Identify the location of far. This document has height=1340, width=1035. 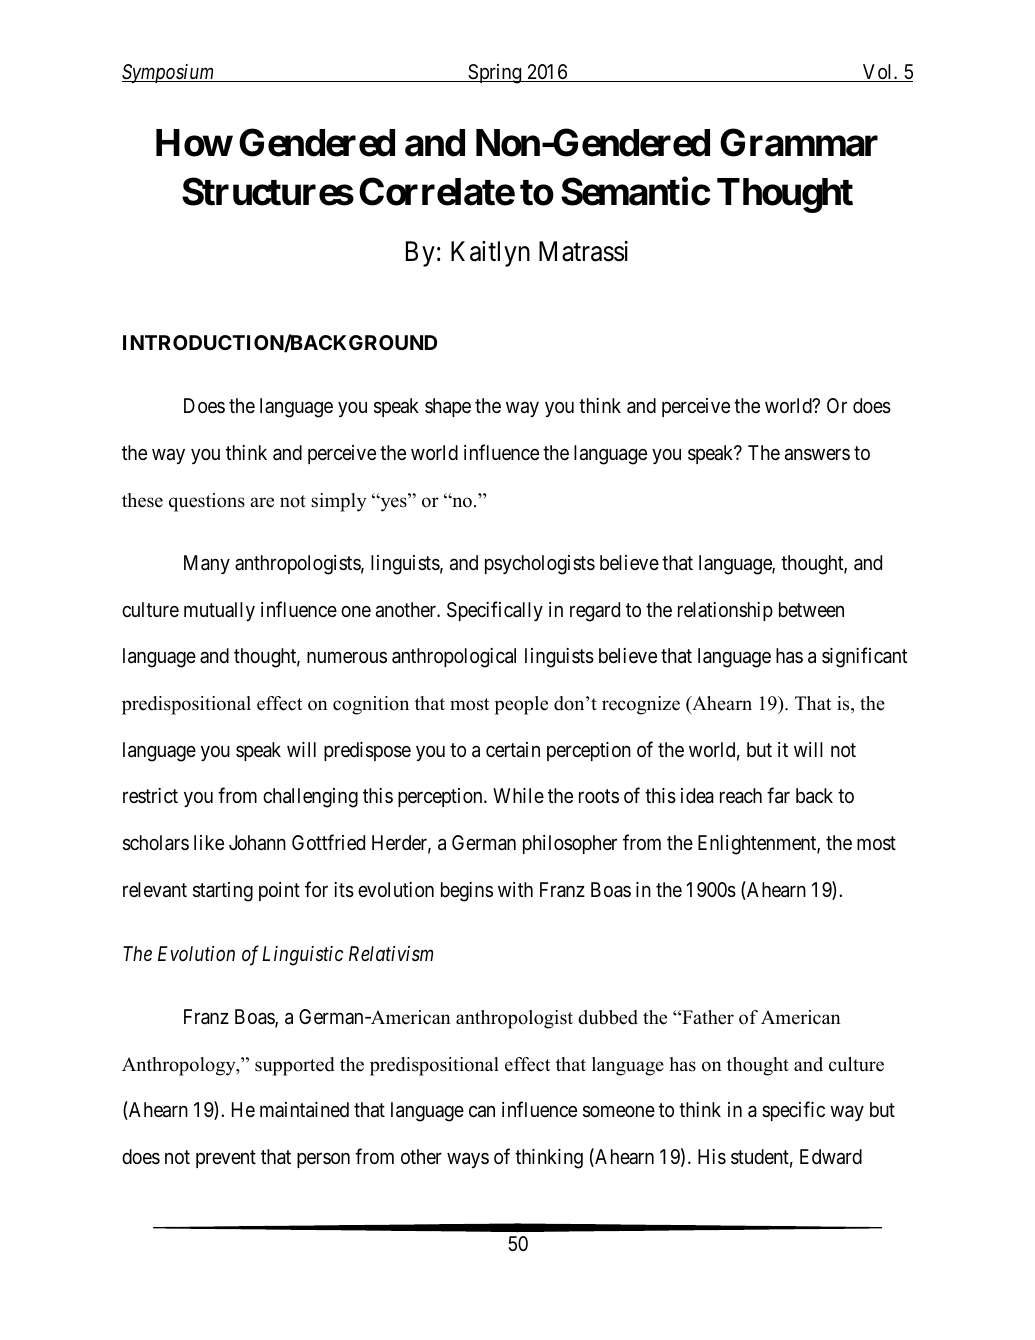
(778, 796).
